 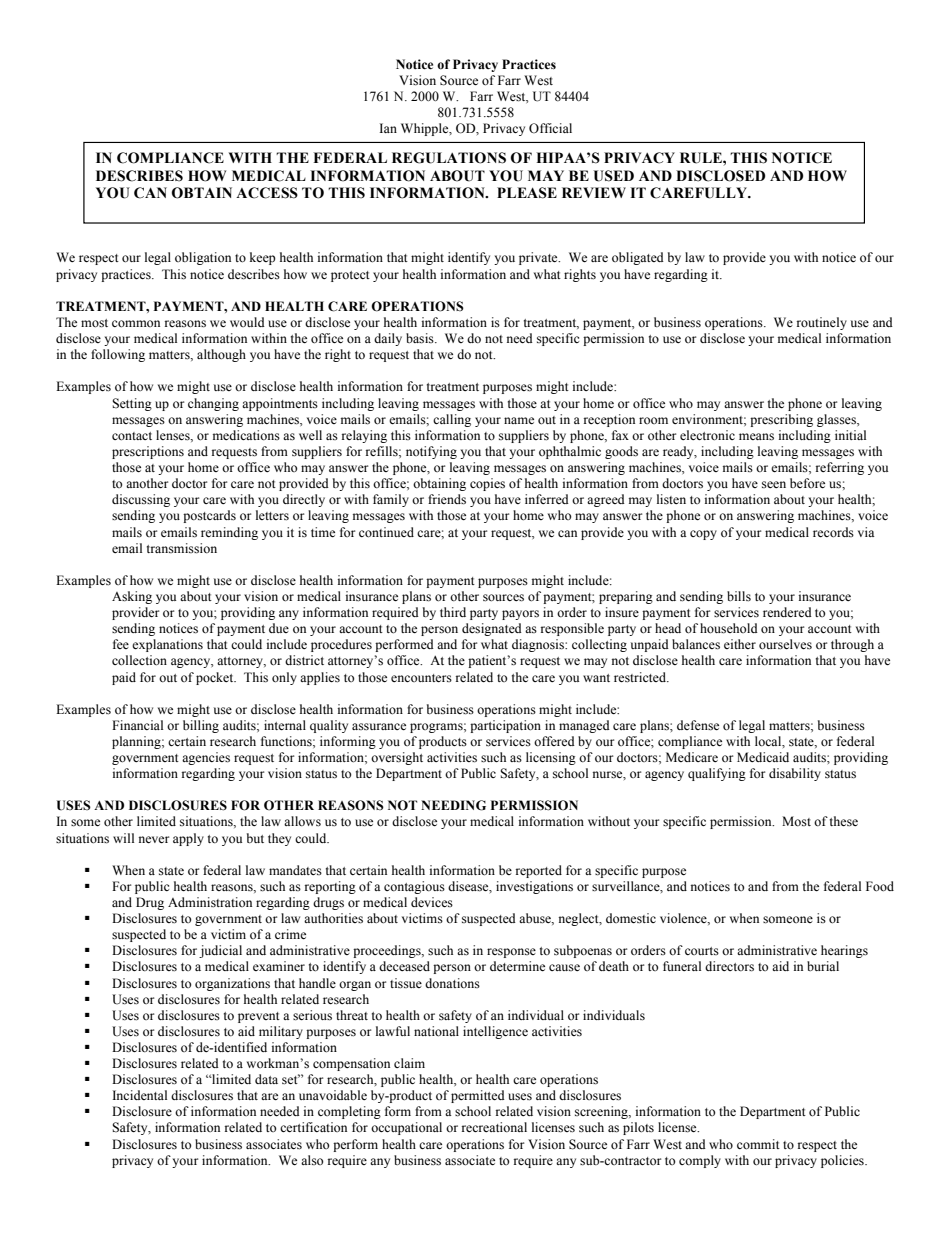 What do you see at coordinates (213, 404) in the screenshot?
I see `changing` at bounding box center [213, 404].
